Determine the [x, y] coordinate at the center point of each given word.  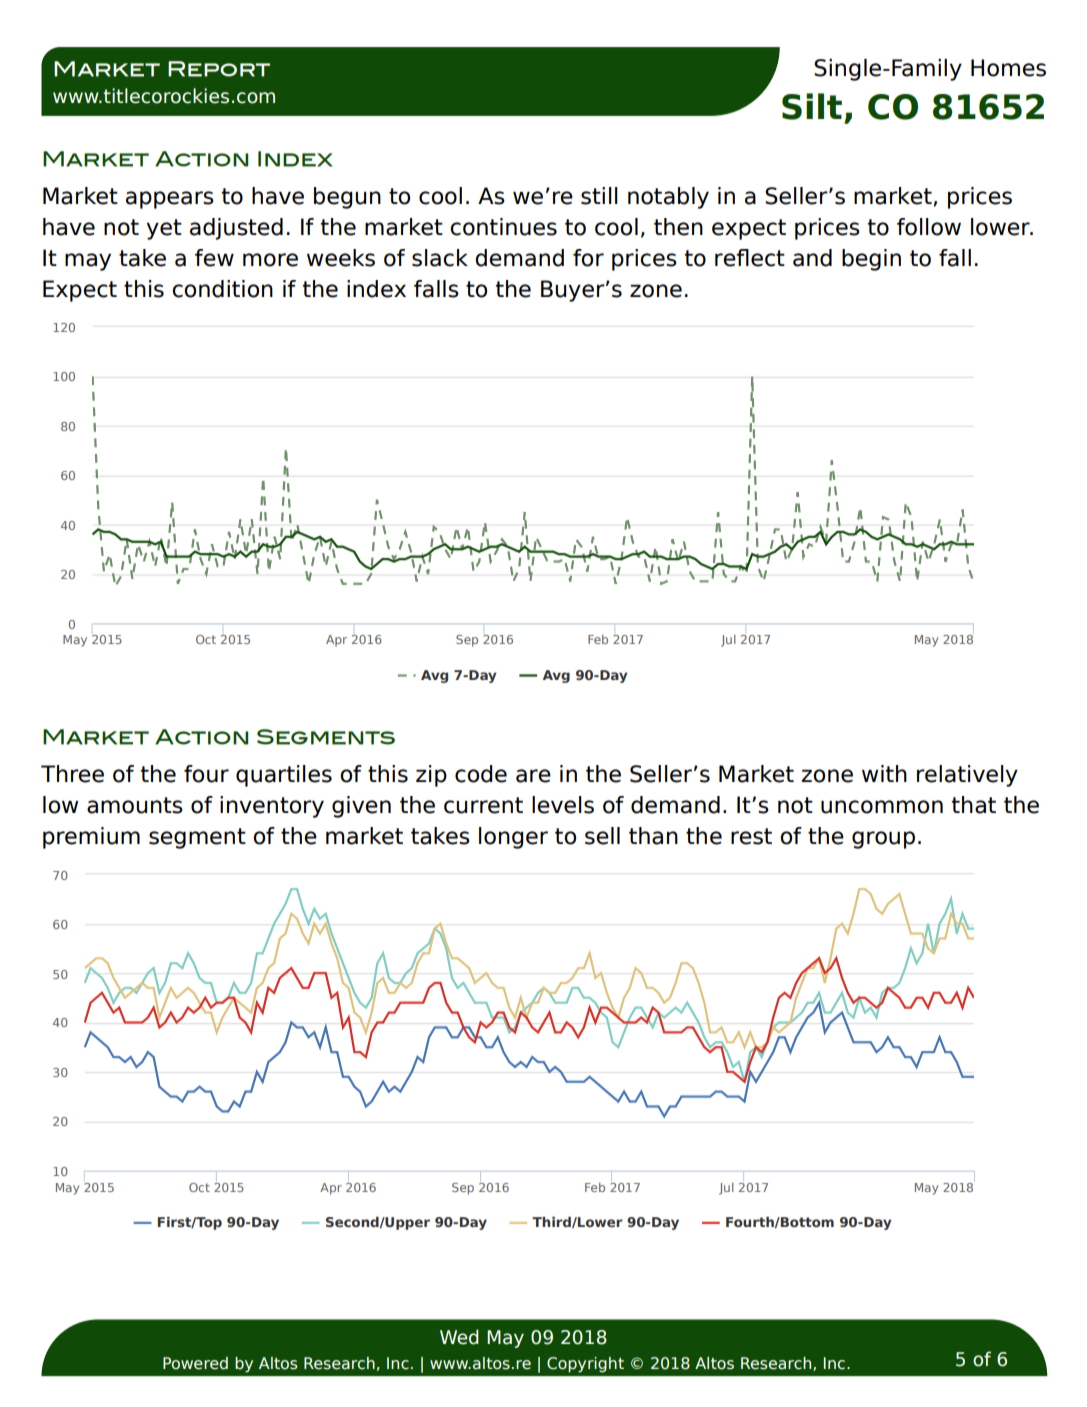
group [883, 840]
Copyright [585, 1365]
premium [91, 838]
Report [219, 69]
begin [871, 260]
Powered [195, 1363]
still [599, 196]
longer [513, 838]
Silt [812, 106]
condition [222, 289]
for [588, 258]
